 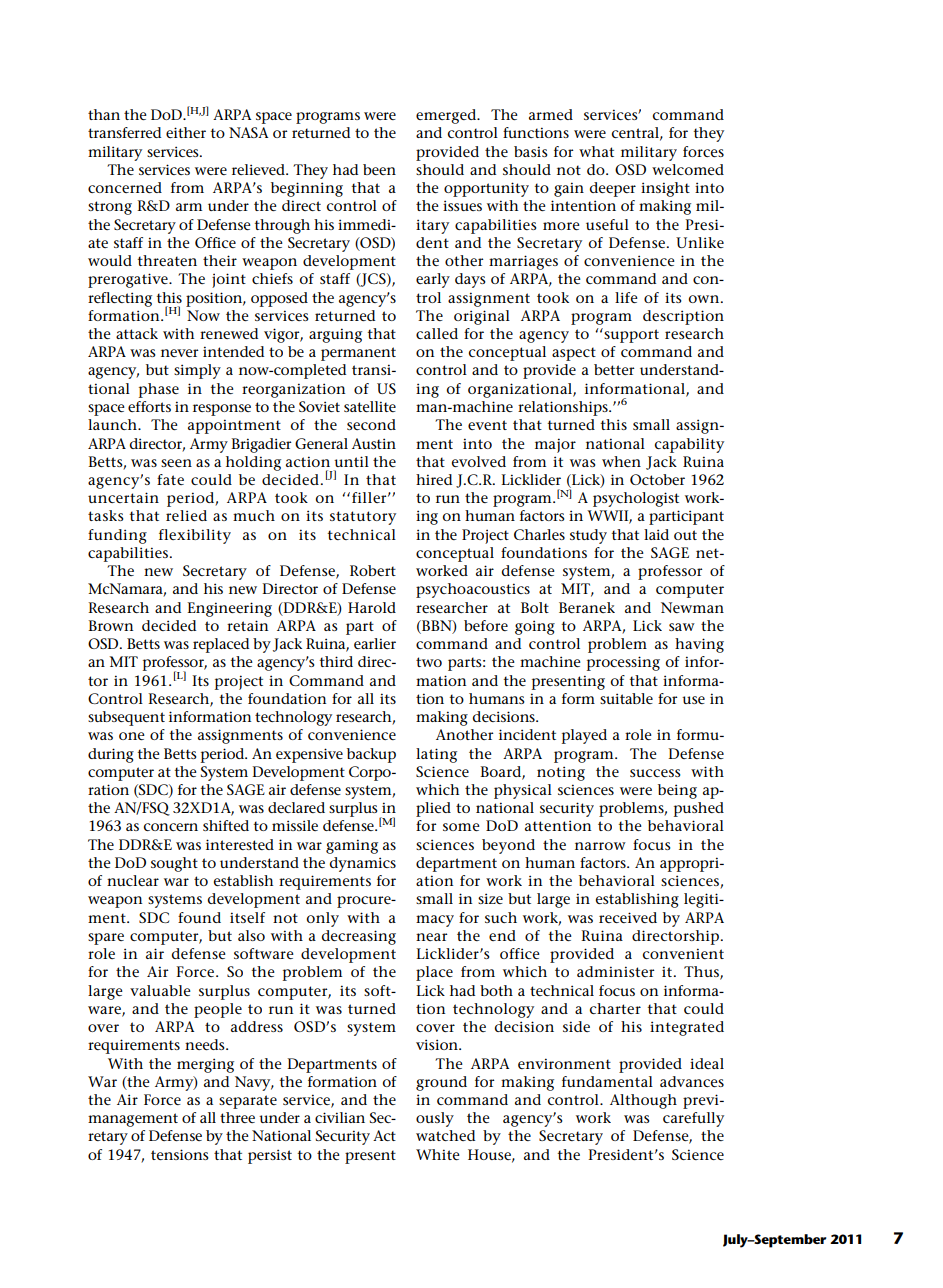 I want to click on earlier, so click(x=375, y=643).
